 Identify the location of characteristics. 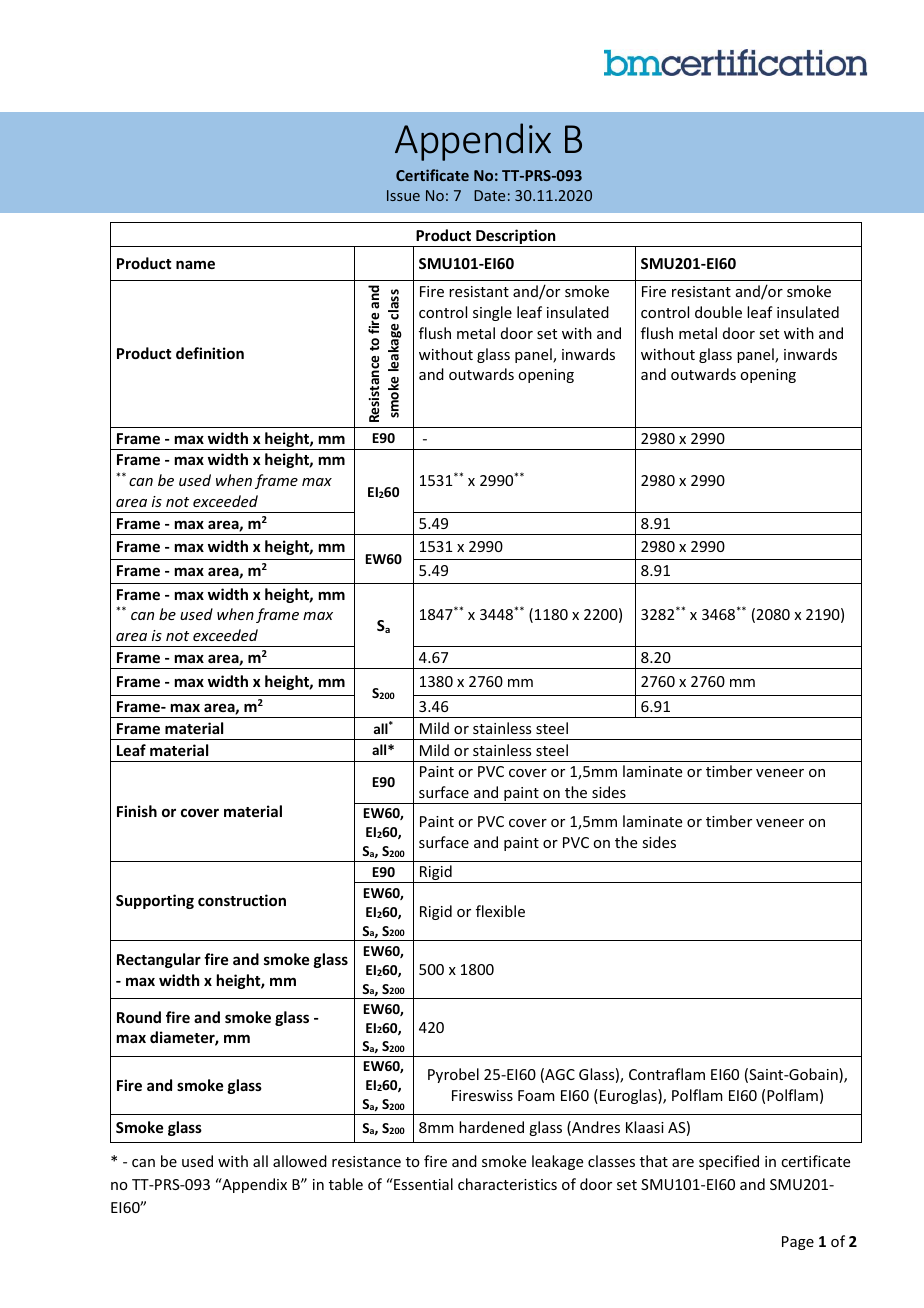
(507, 1184).
